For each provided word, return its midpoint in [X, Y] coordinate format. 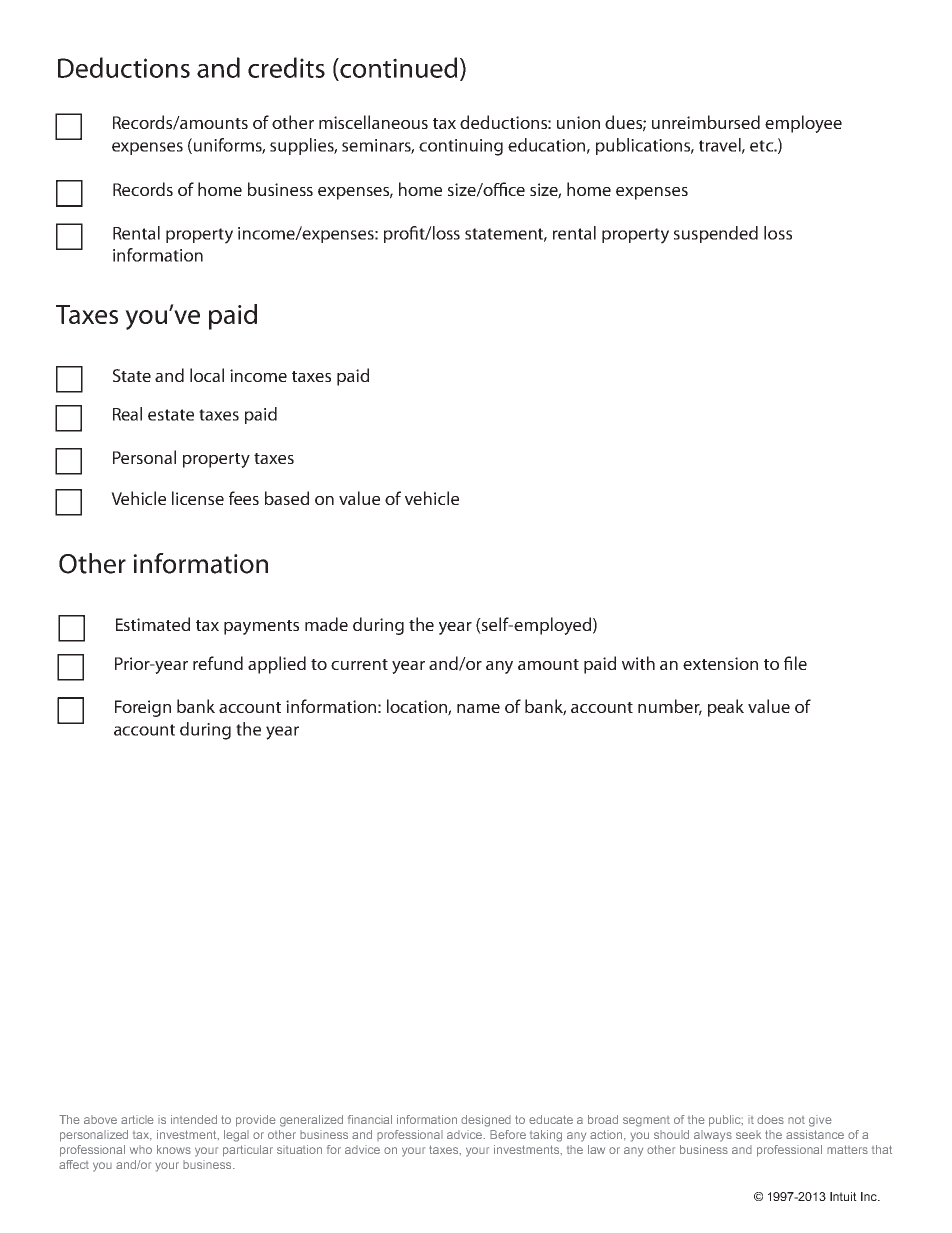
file [795, 663]
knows [174, 1149]
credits [286, 67]
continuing [461, 147]
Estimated [153, 624]
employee [803, 124]
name [478, 708]
